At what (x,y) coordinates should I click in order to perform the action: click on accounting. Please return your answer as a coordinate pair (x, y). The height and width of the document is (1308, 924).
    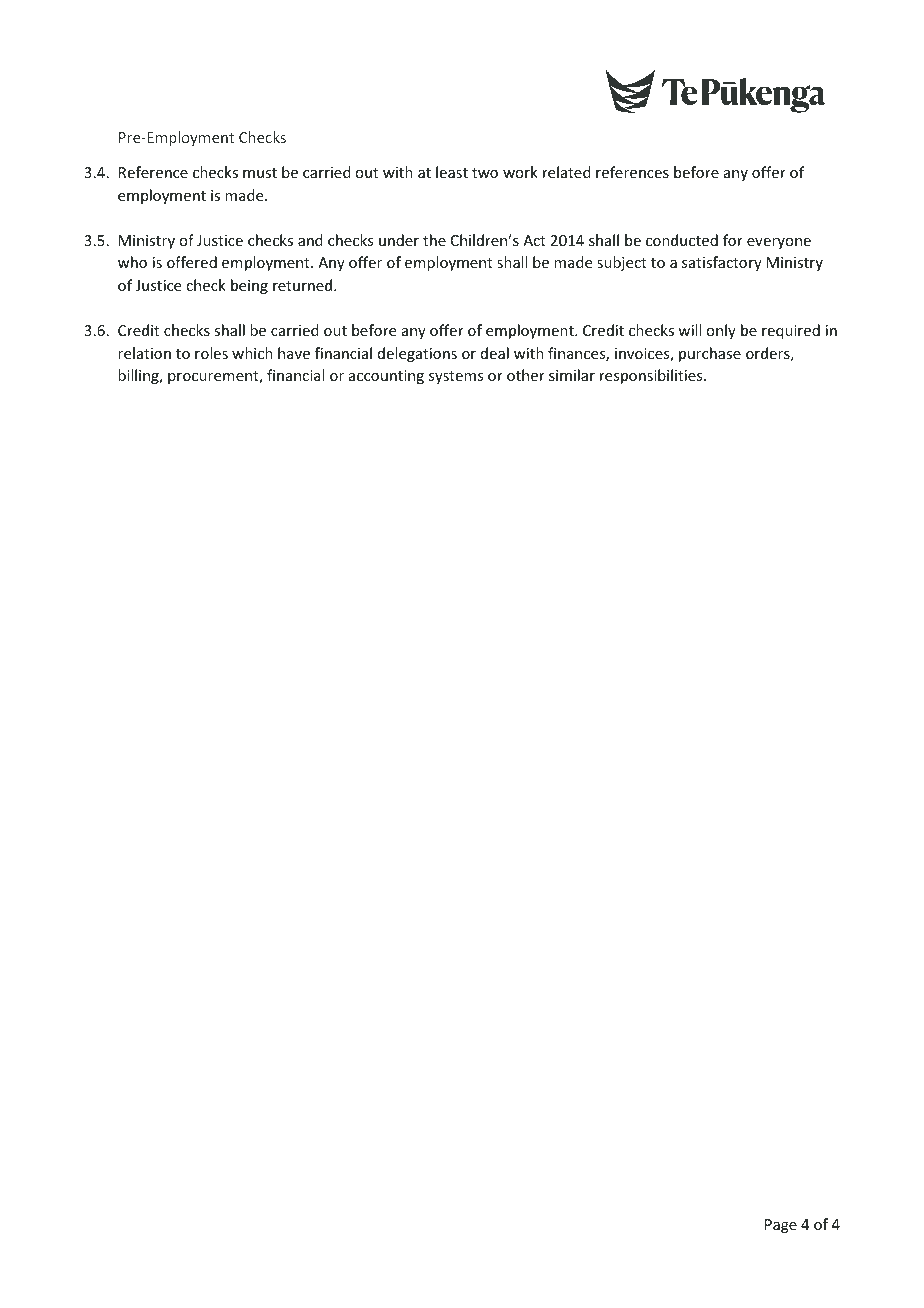
    Looking at the image, I should click on (386, 377).
